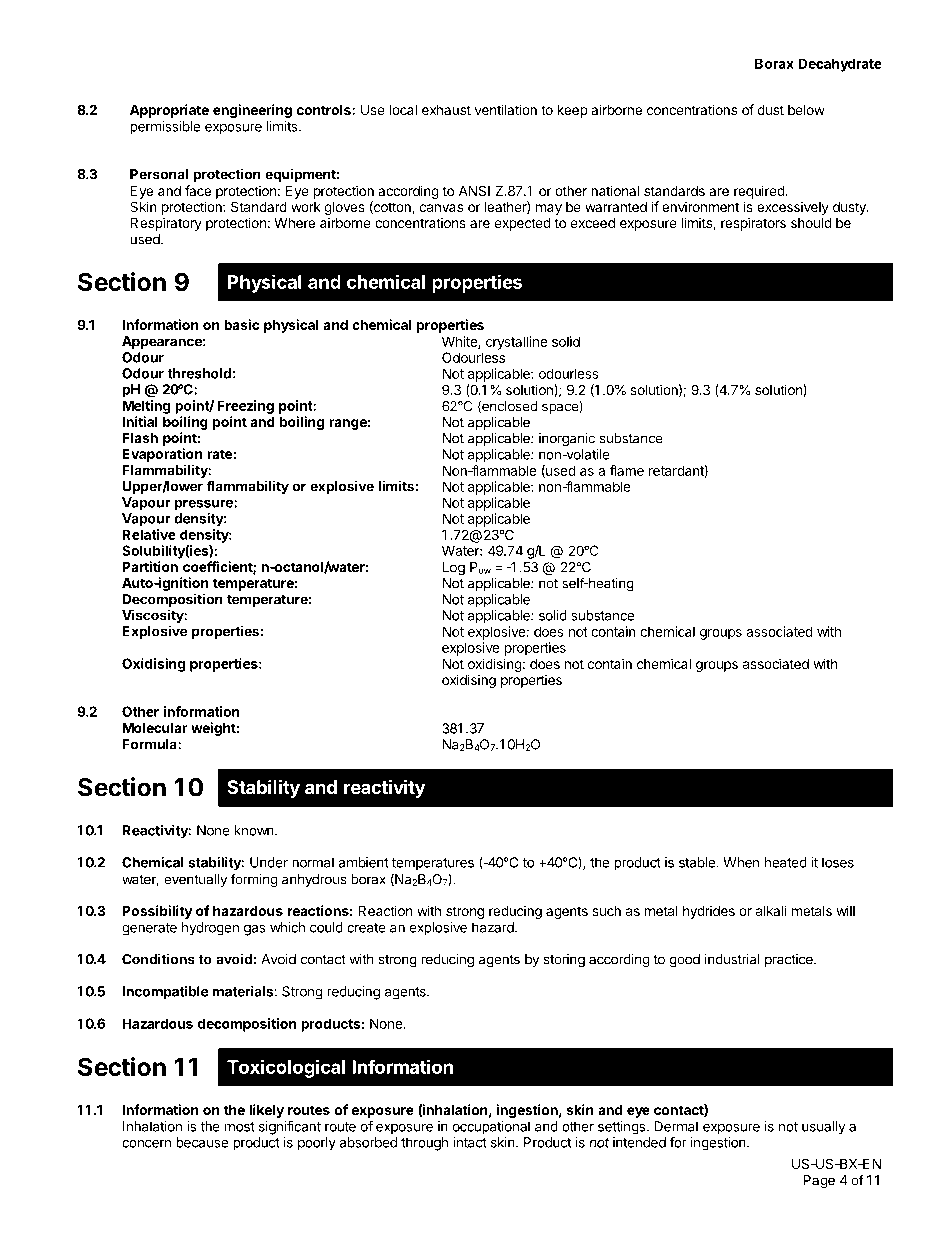 The height and width of the image is (1233, 952). What do you see at coordinates (806, 109) in the image?
I see `below` at bounding box center [806, 109].
